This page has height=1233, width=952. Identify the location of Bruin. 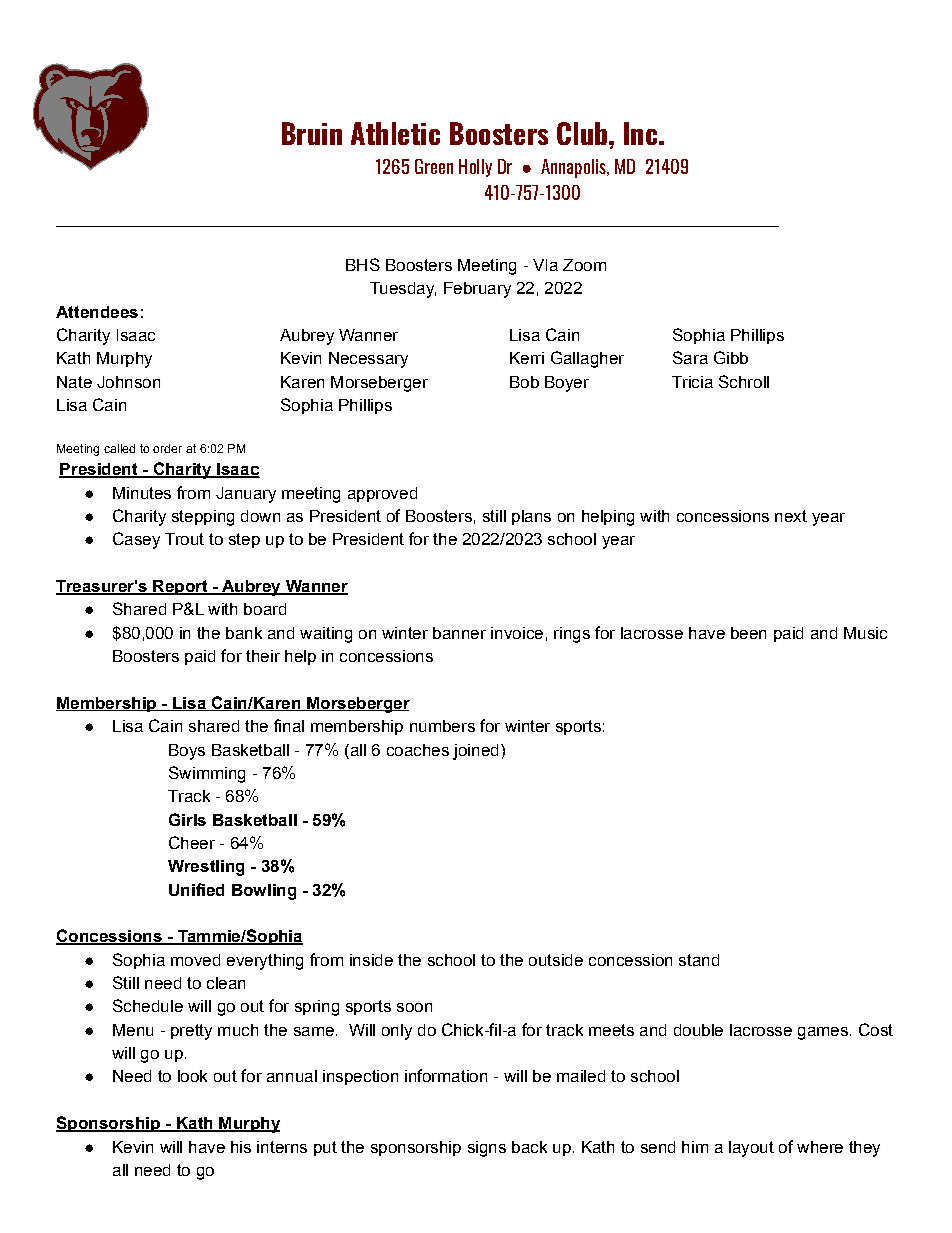
(312, 133).
